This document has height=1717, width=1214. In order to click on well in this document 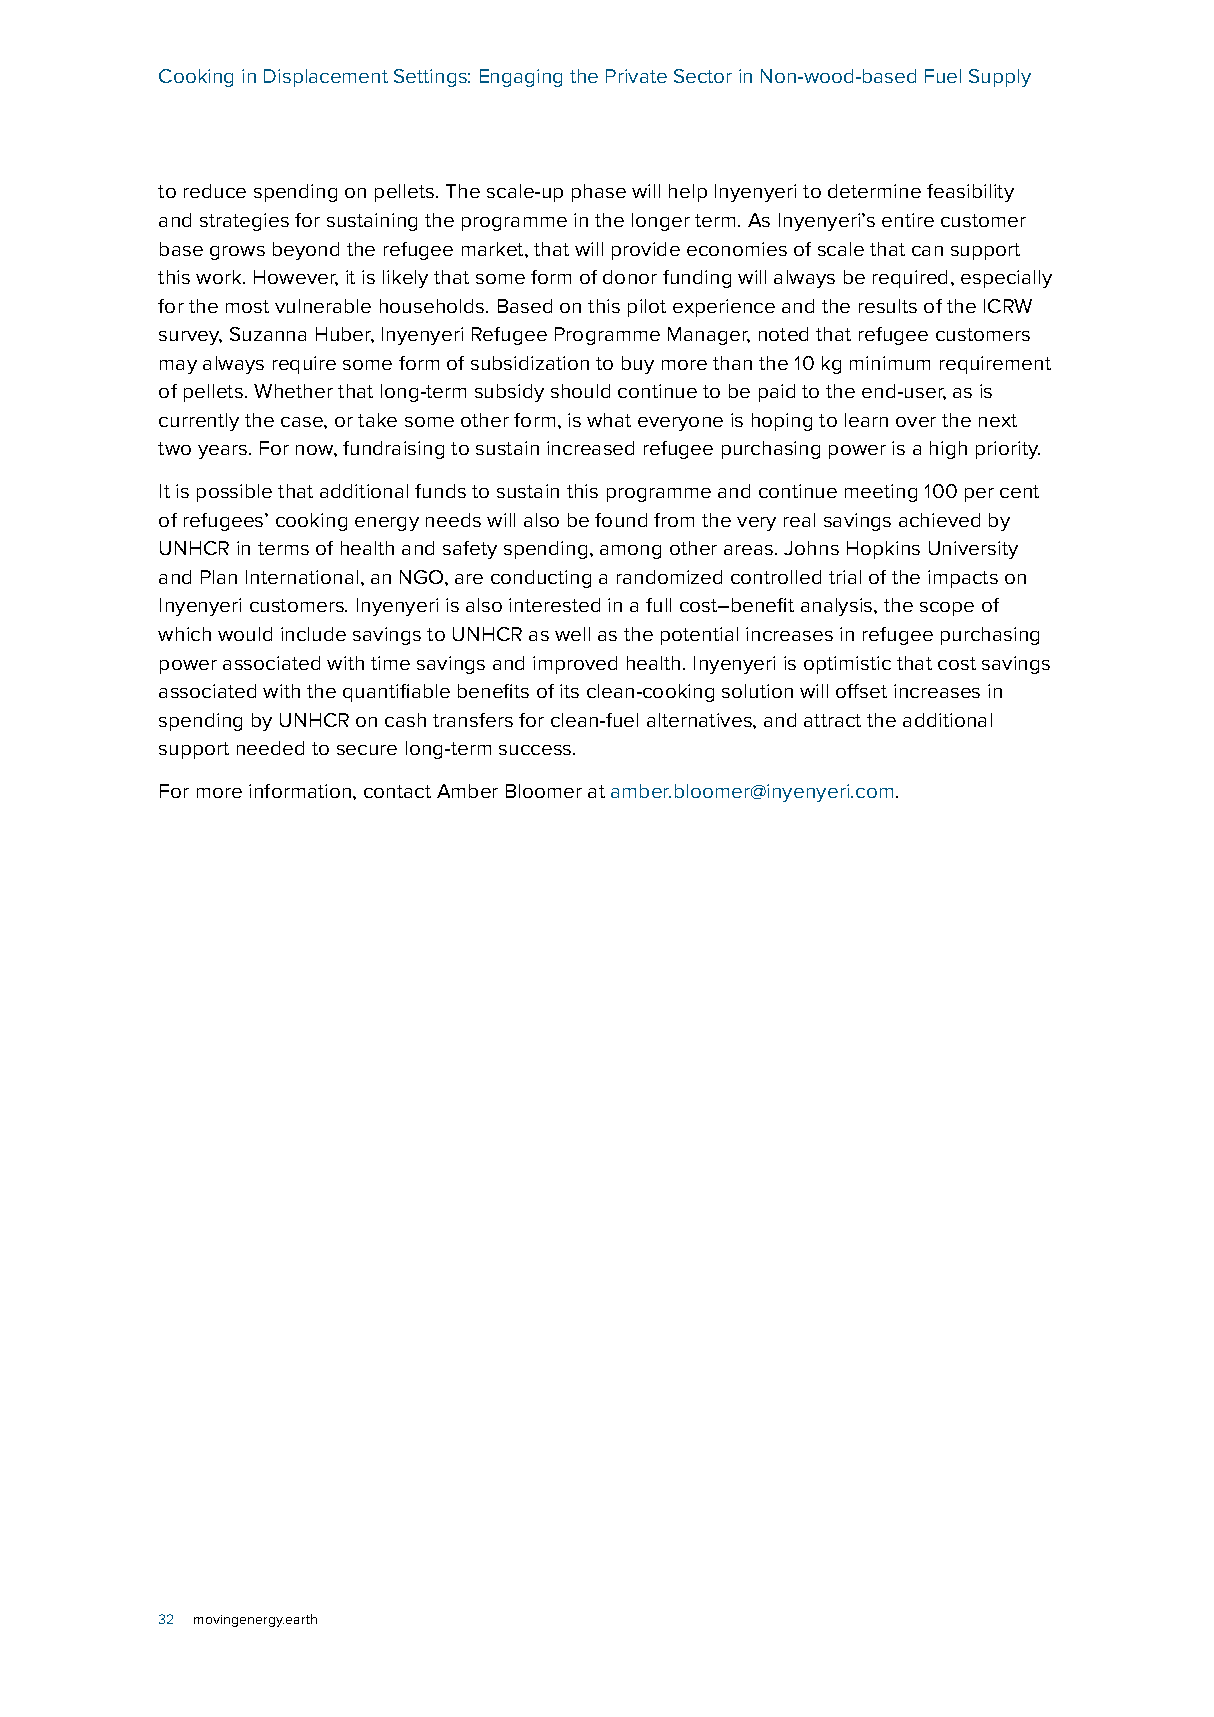, I will do `click(572, 634)`.
